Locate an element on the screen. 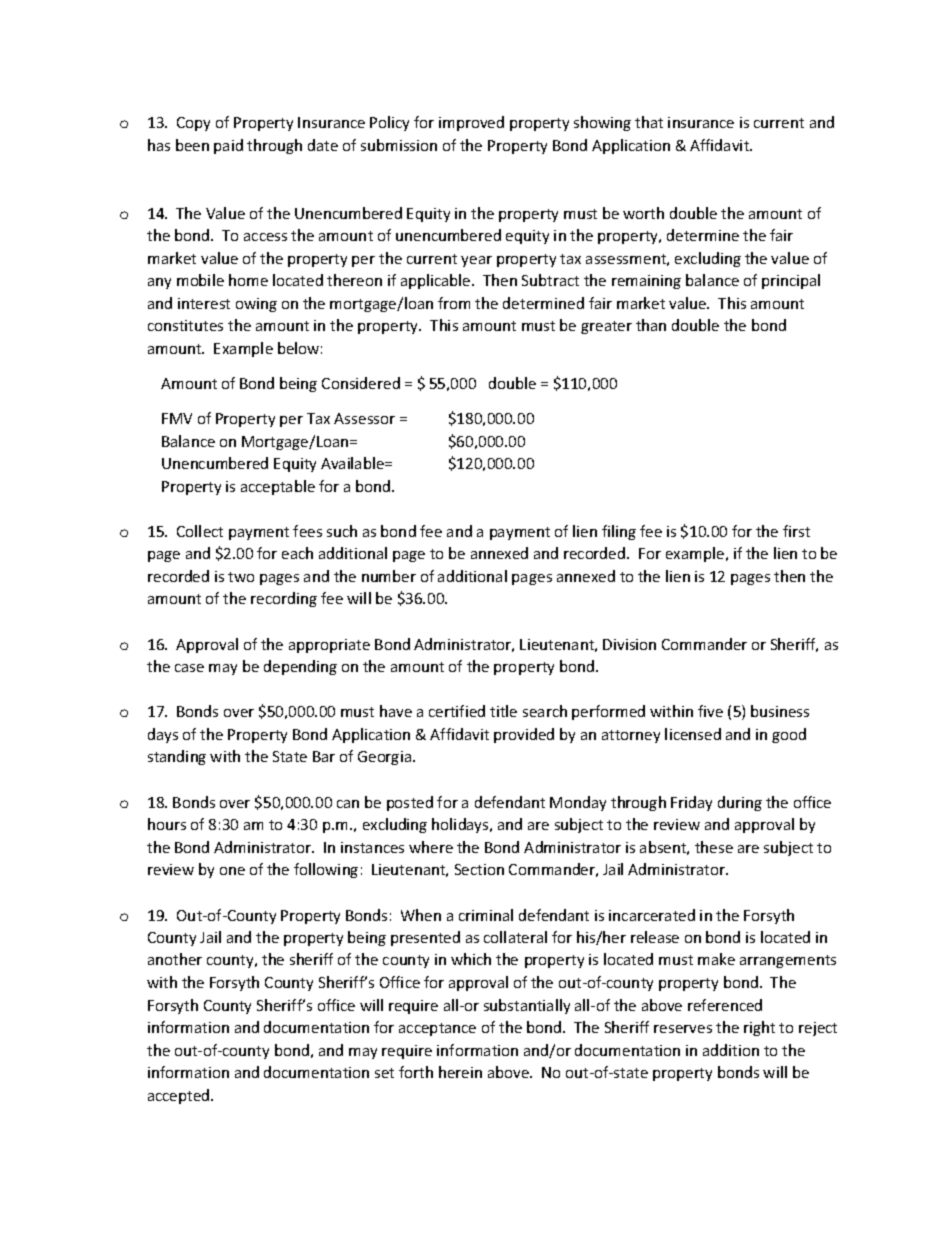 Image resolution: width=952 pixels, height=1233 pixels. than is located at coordinates (651, 325).
